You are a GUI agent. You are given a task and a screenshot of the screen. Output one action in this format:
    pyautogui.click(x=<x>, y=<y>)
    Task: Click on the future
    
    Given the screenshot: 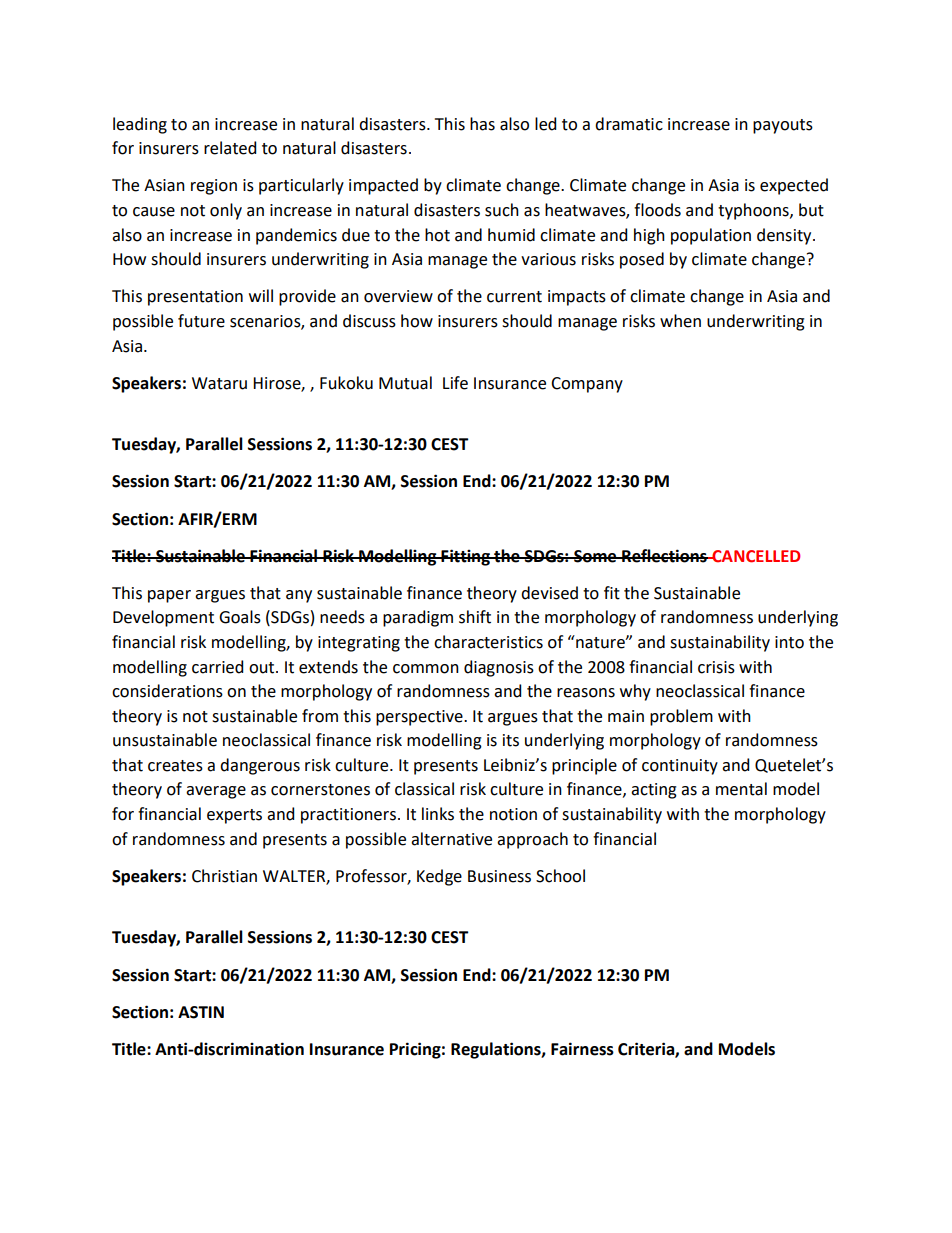 What is the action you would take?
    pyautogui.click(x=201, y=321)
